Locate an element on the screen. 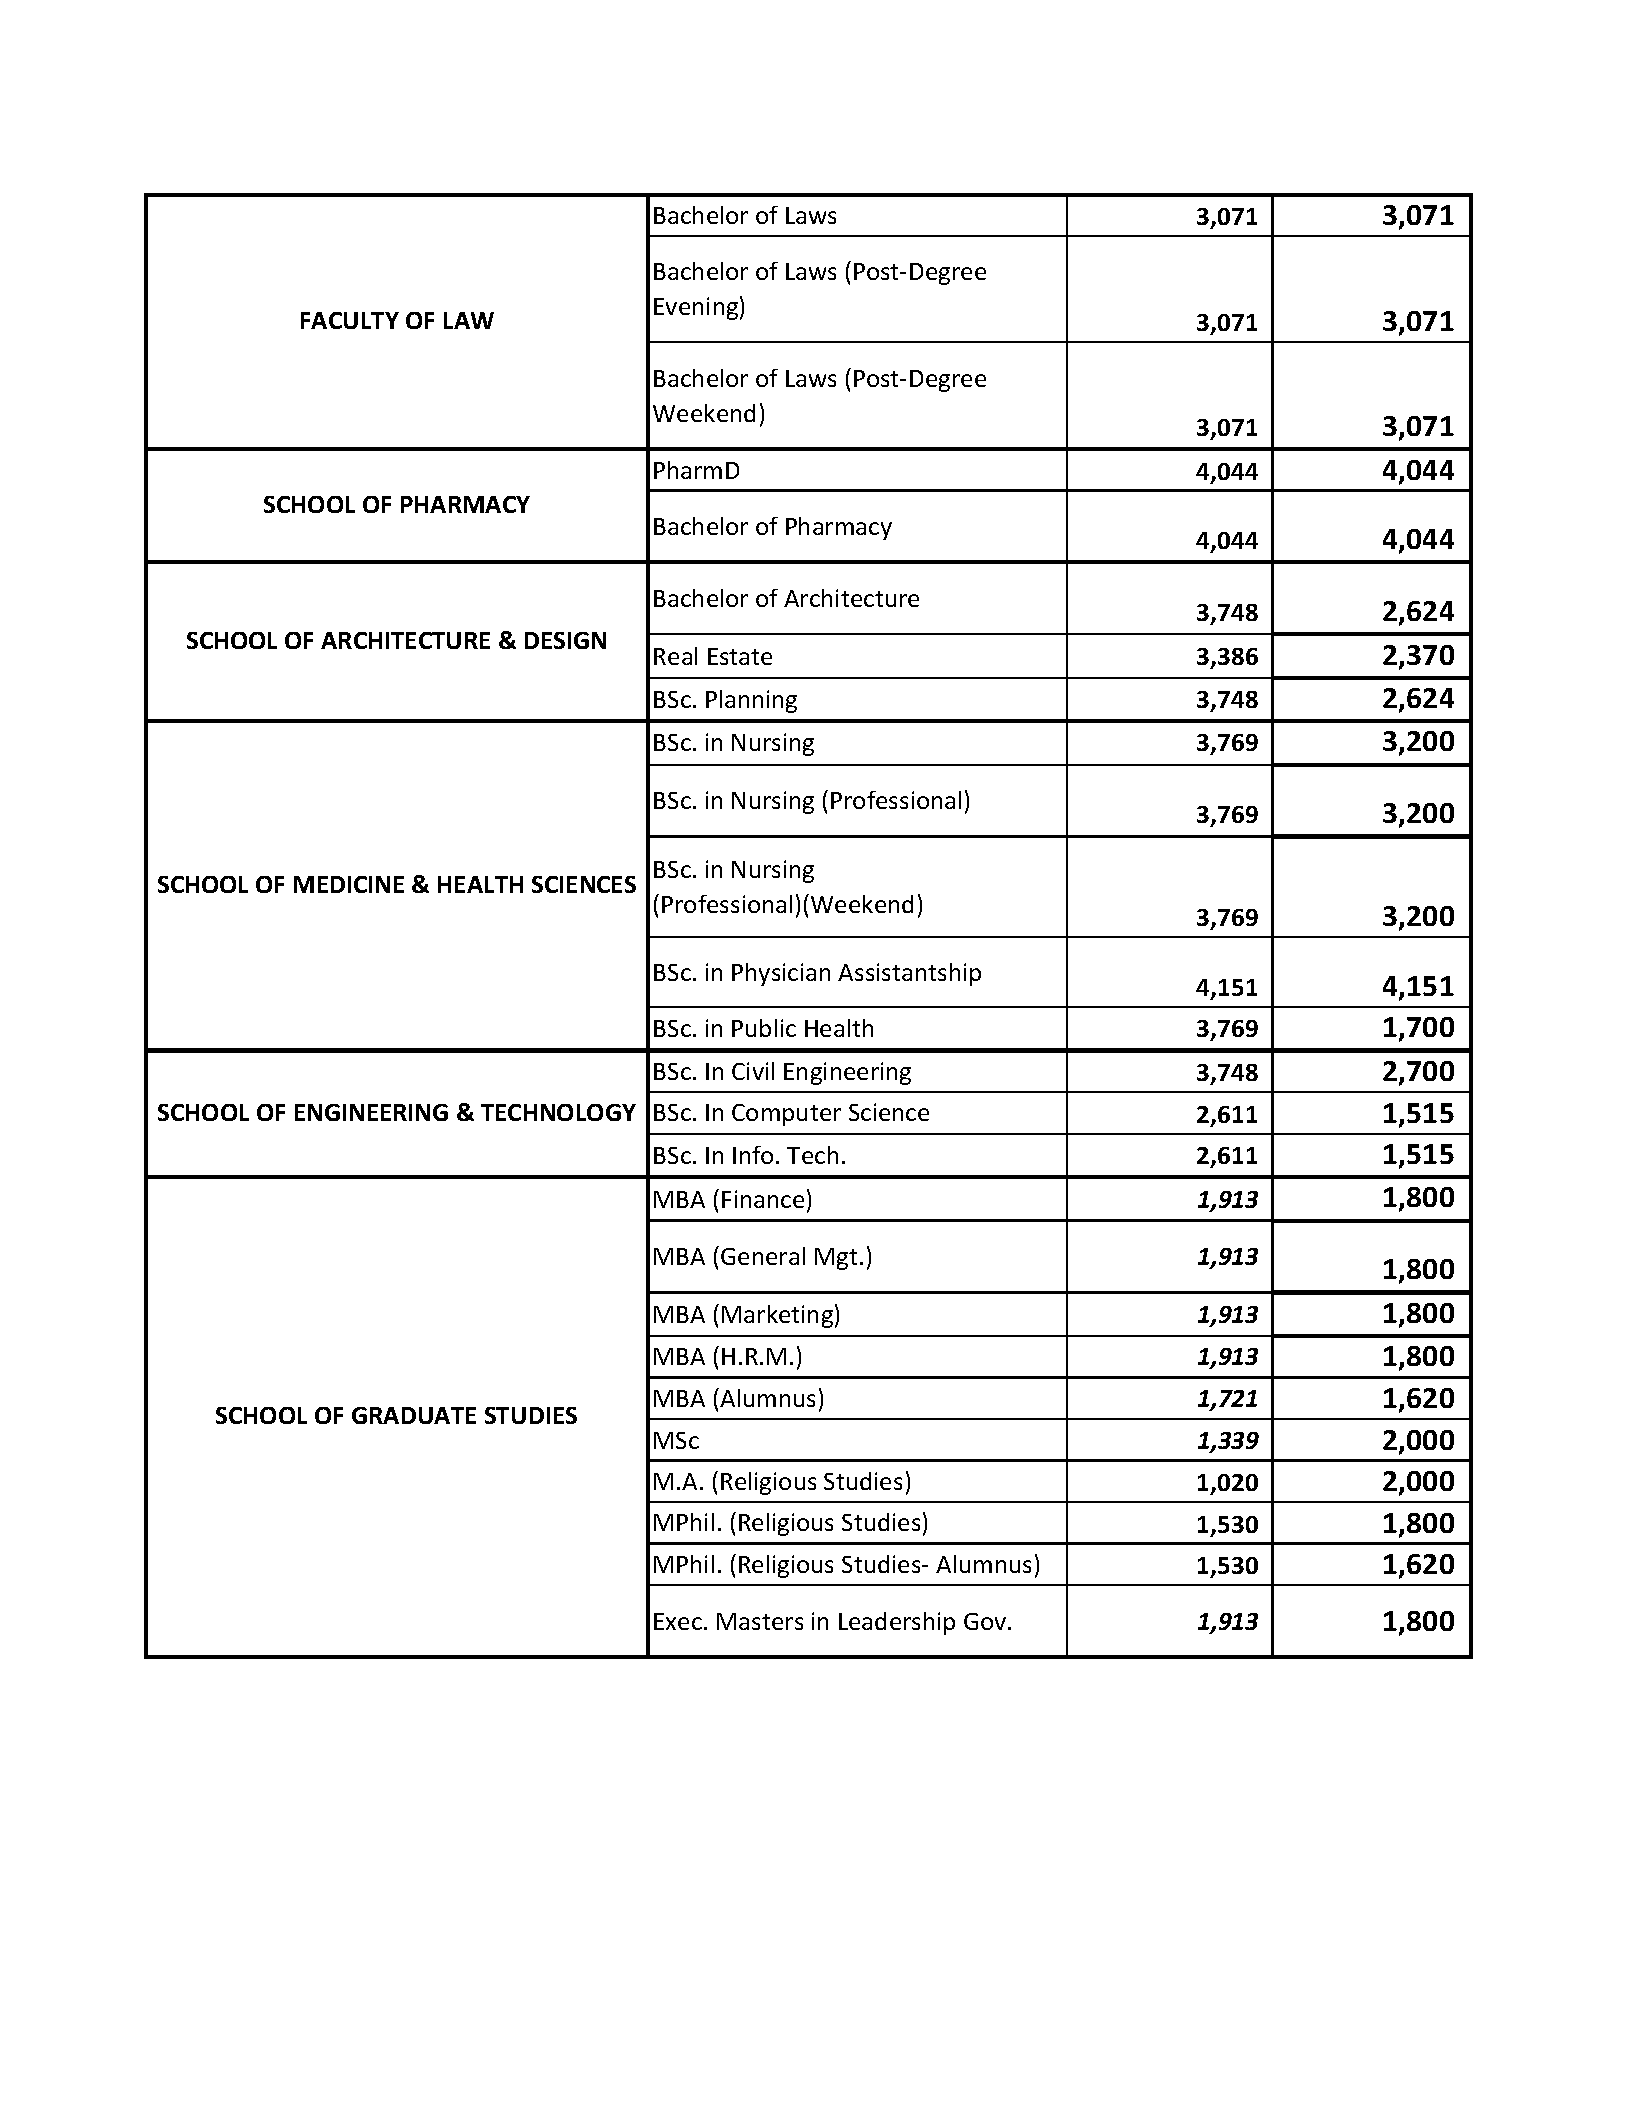 This screenshot has width=1642, height=2125. Leadership is located at coordinates (897, 1623).
